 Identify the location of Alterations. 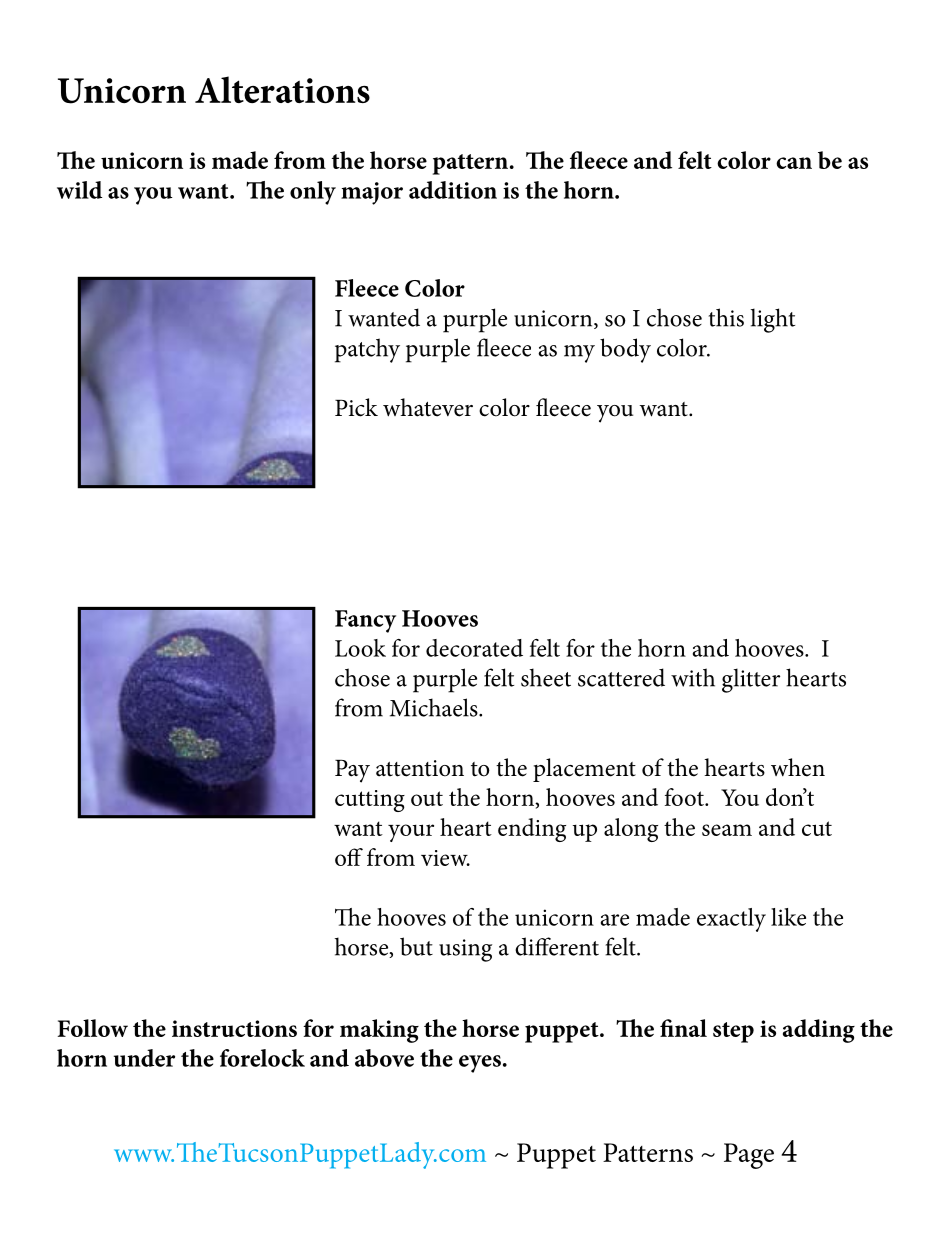
(282, 89).
